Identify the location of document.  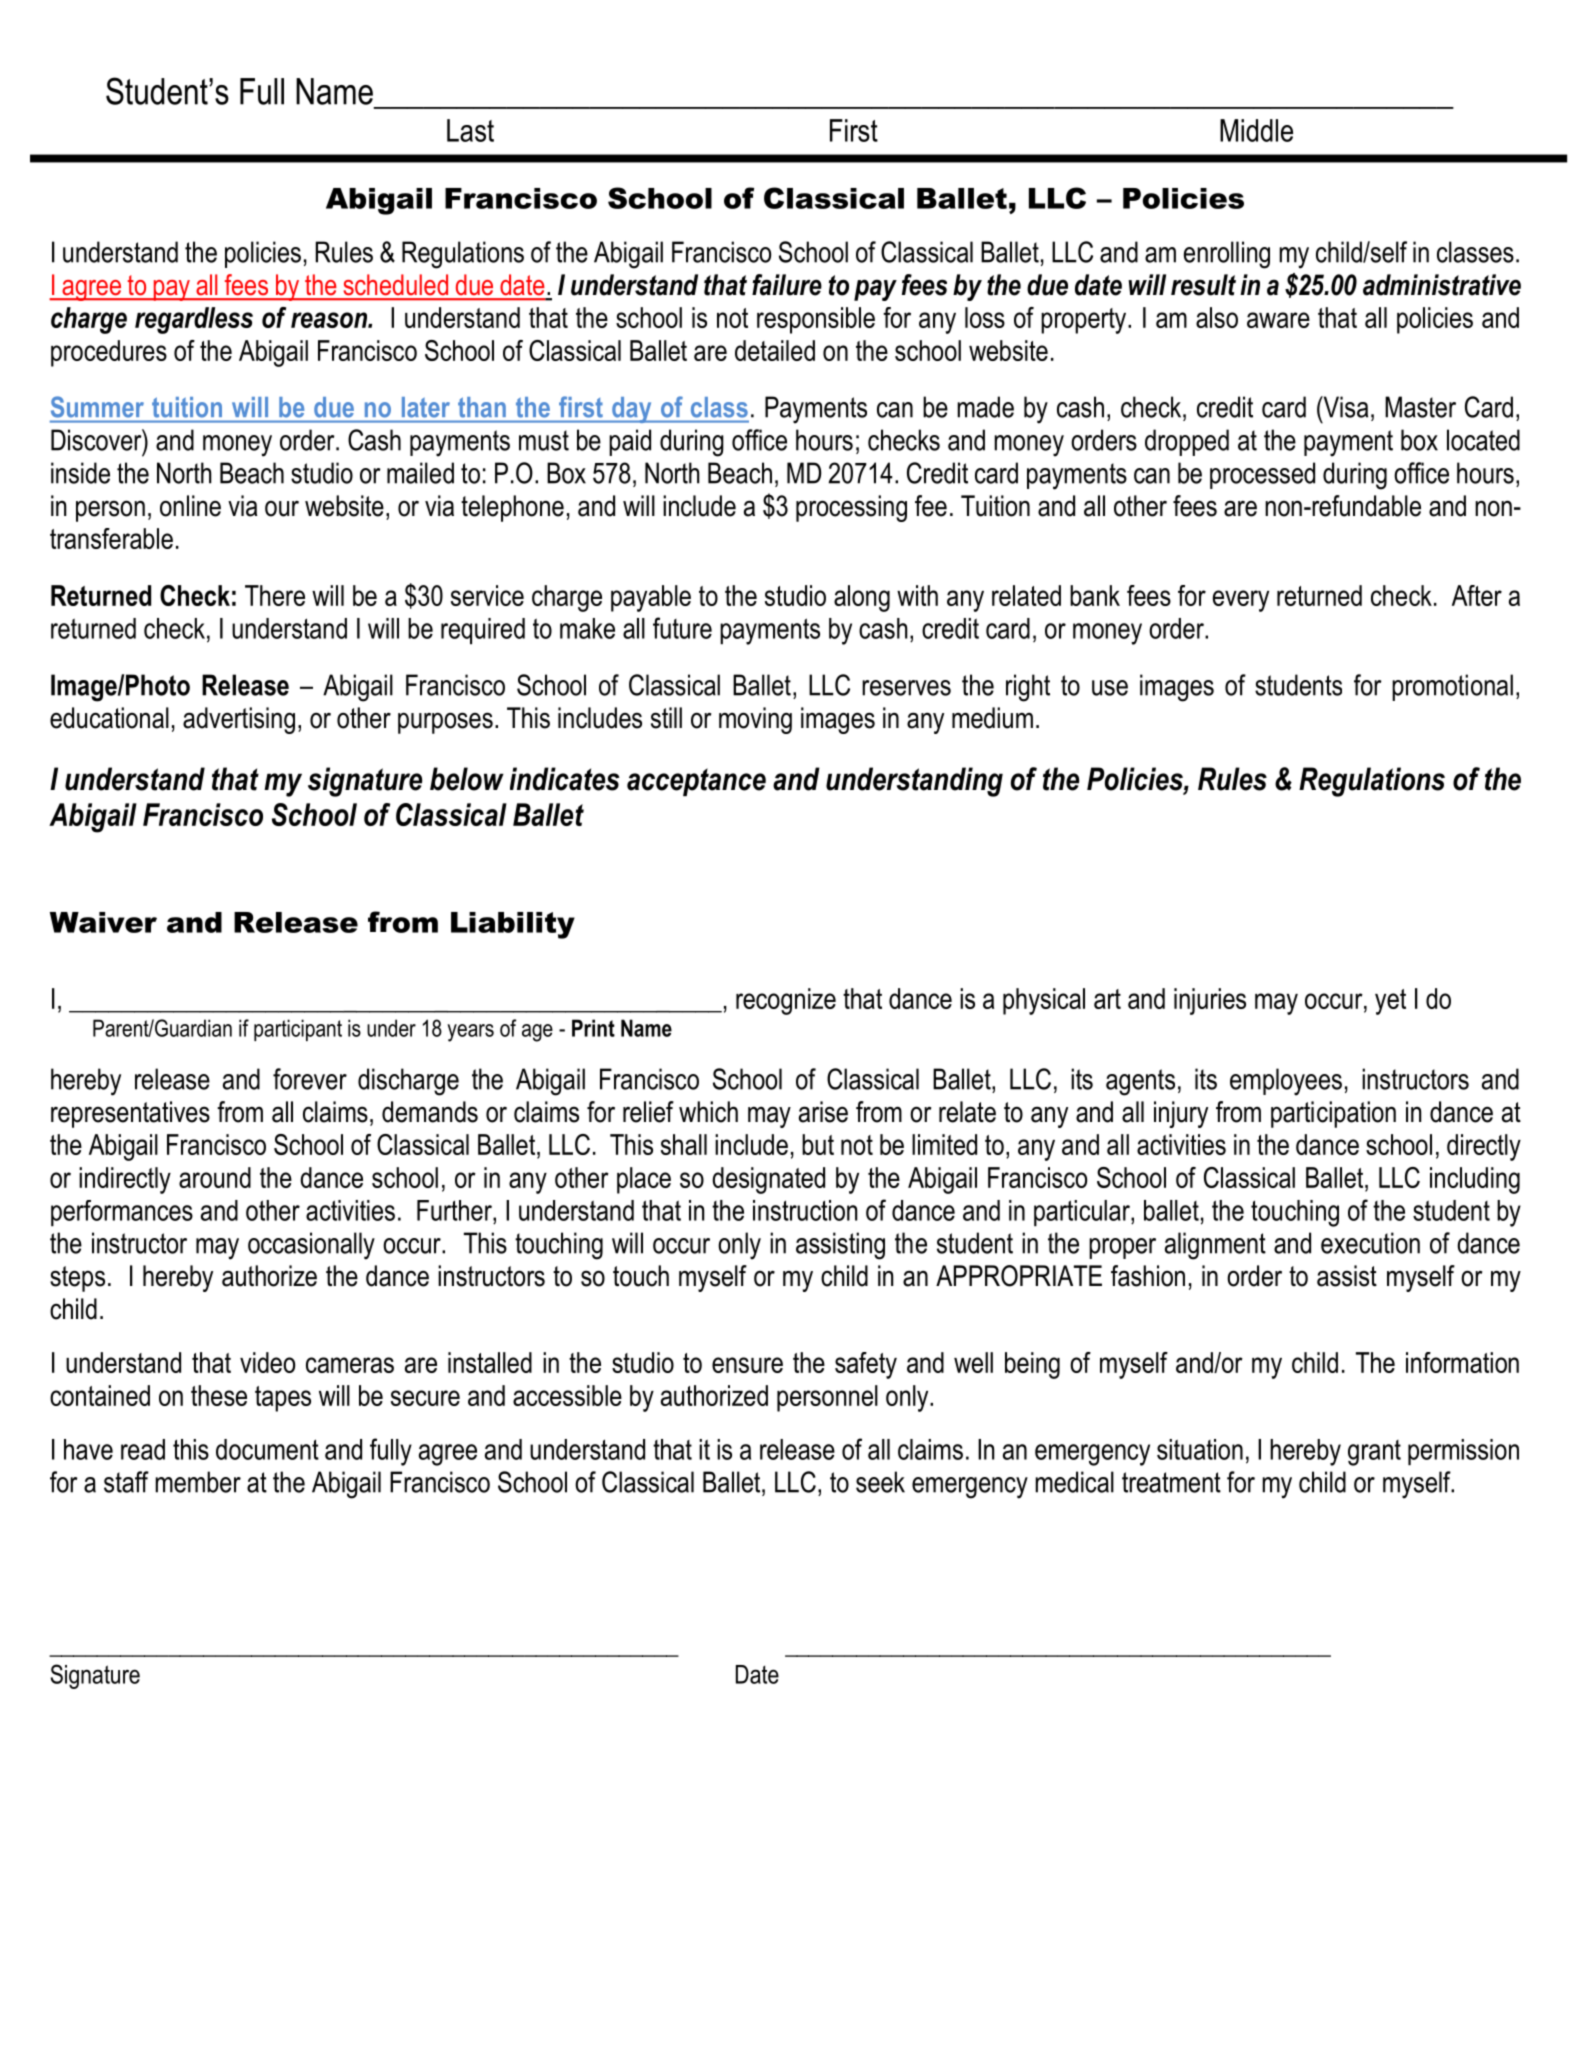
(267, 1449).
